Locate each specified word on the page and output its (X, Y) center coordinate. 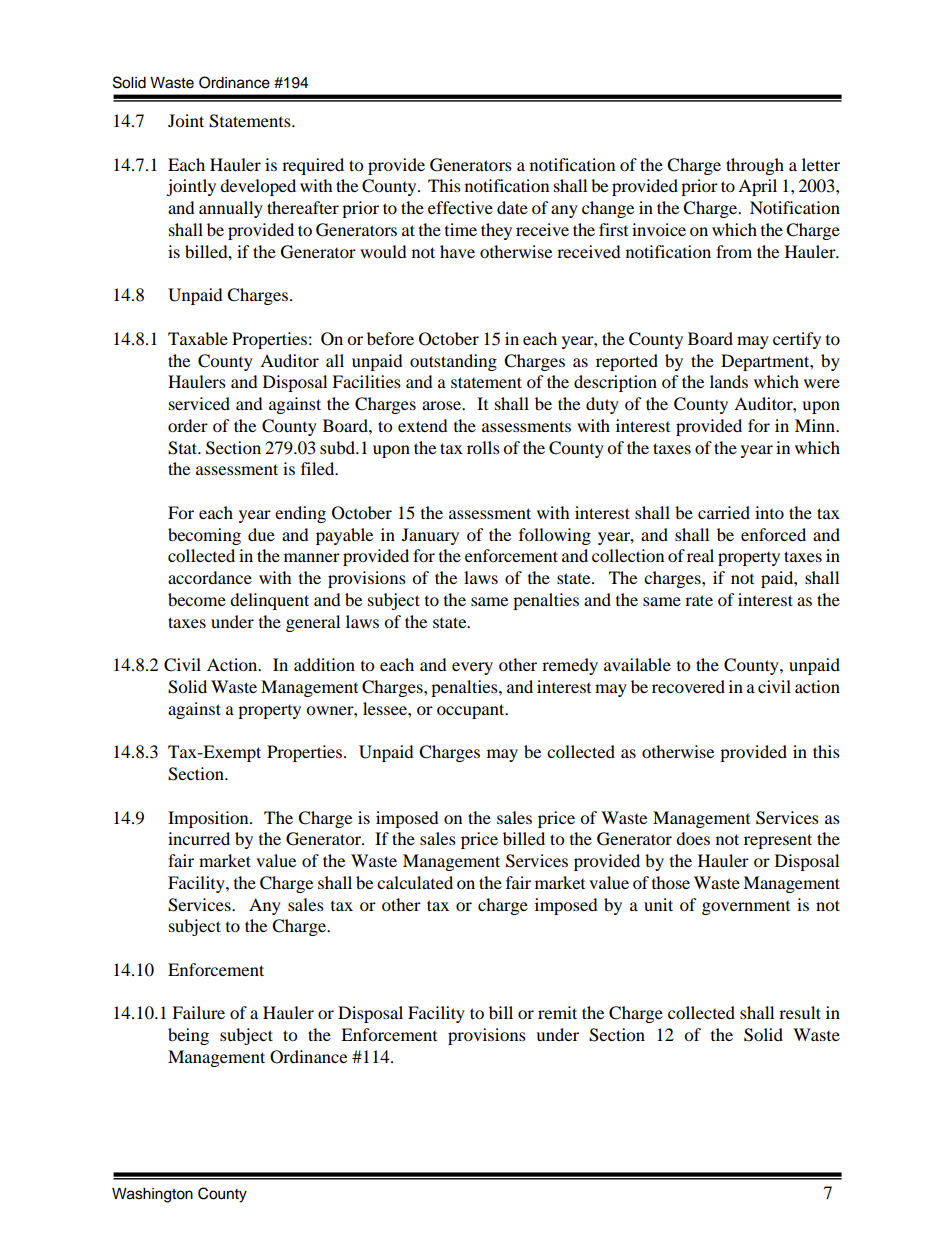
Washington (152, 1195)
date (512, 207)
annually (231, 209)
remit (557, 1012)
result (800, 1012)
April (757, 187)
